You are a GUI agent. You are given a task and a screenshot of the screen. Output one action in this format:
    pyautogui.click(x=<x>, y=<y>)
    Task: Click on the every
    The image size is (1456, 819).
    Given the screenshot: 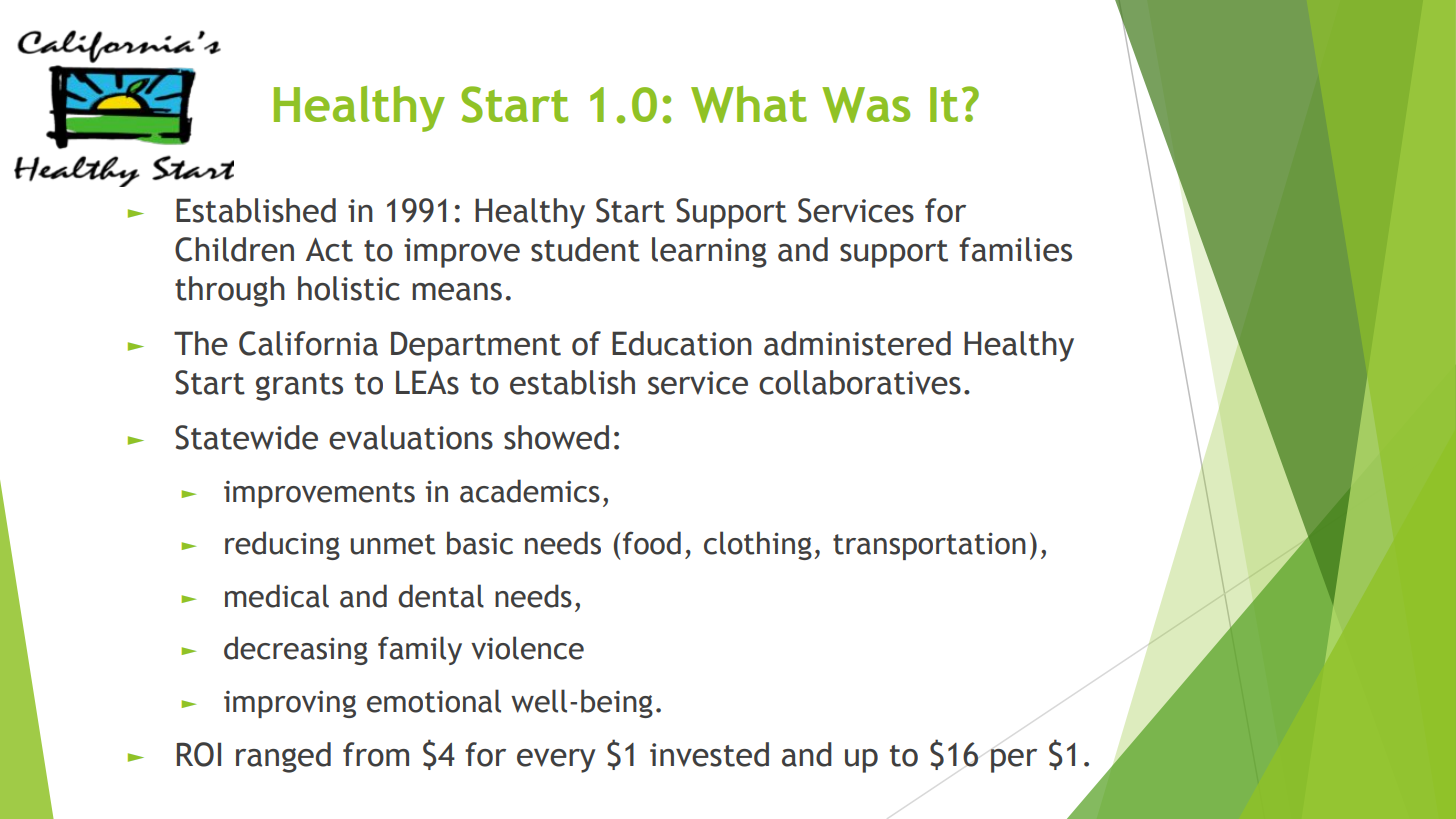 What is the action you would take?
    pyautogui.click(x=556, y=761)
